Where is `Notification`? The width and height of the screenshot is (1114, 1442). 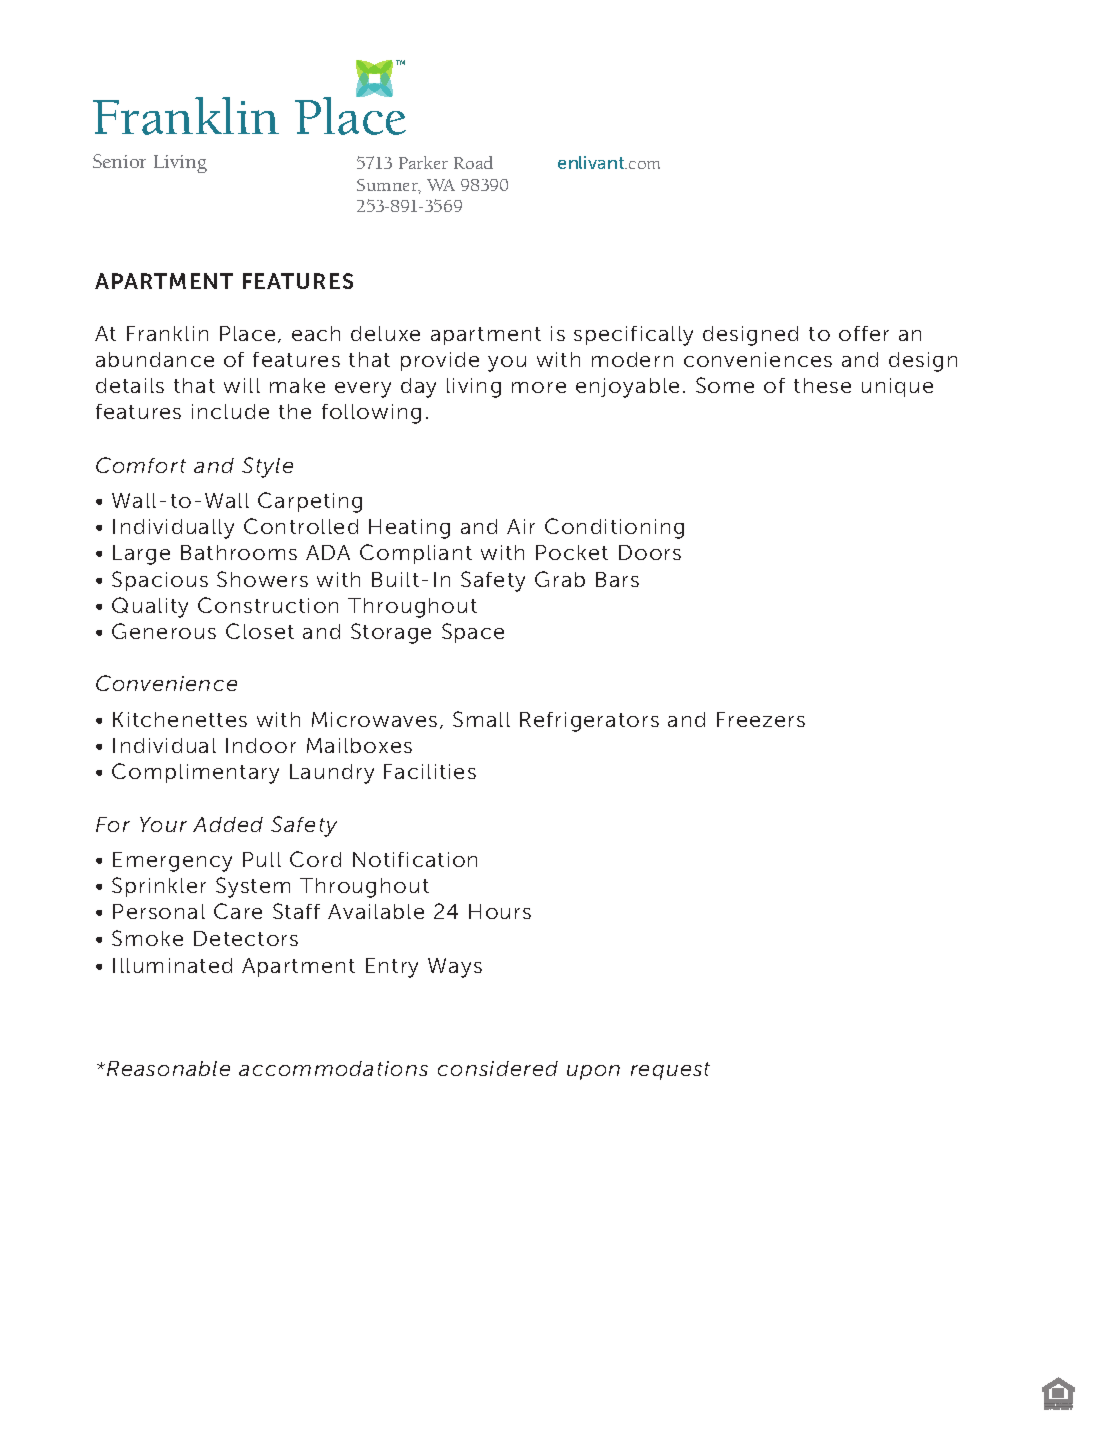
Notification is located at coordinates (415, 859).
